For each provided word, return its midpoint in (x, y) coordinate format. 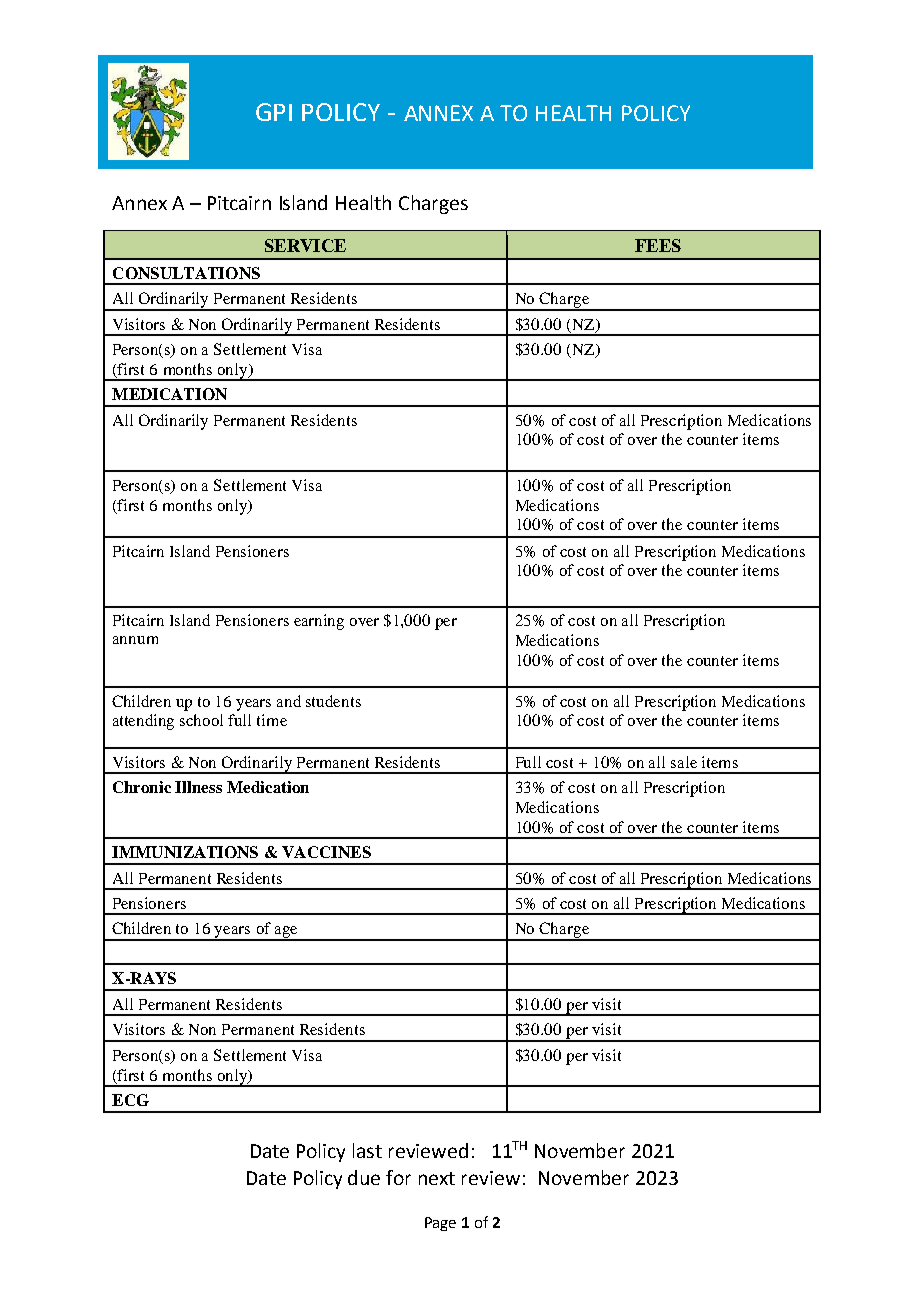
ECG (130, 1100)
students (333, 701)
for (398, 1177)
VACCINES (326, 852)
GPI (274, 112)
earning (319, 622)
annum (135, 640)
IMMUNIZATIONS (185, 852)
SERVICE (305, 245)
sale (684, 762)
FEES (658, 245)
